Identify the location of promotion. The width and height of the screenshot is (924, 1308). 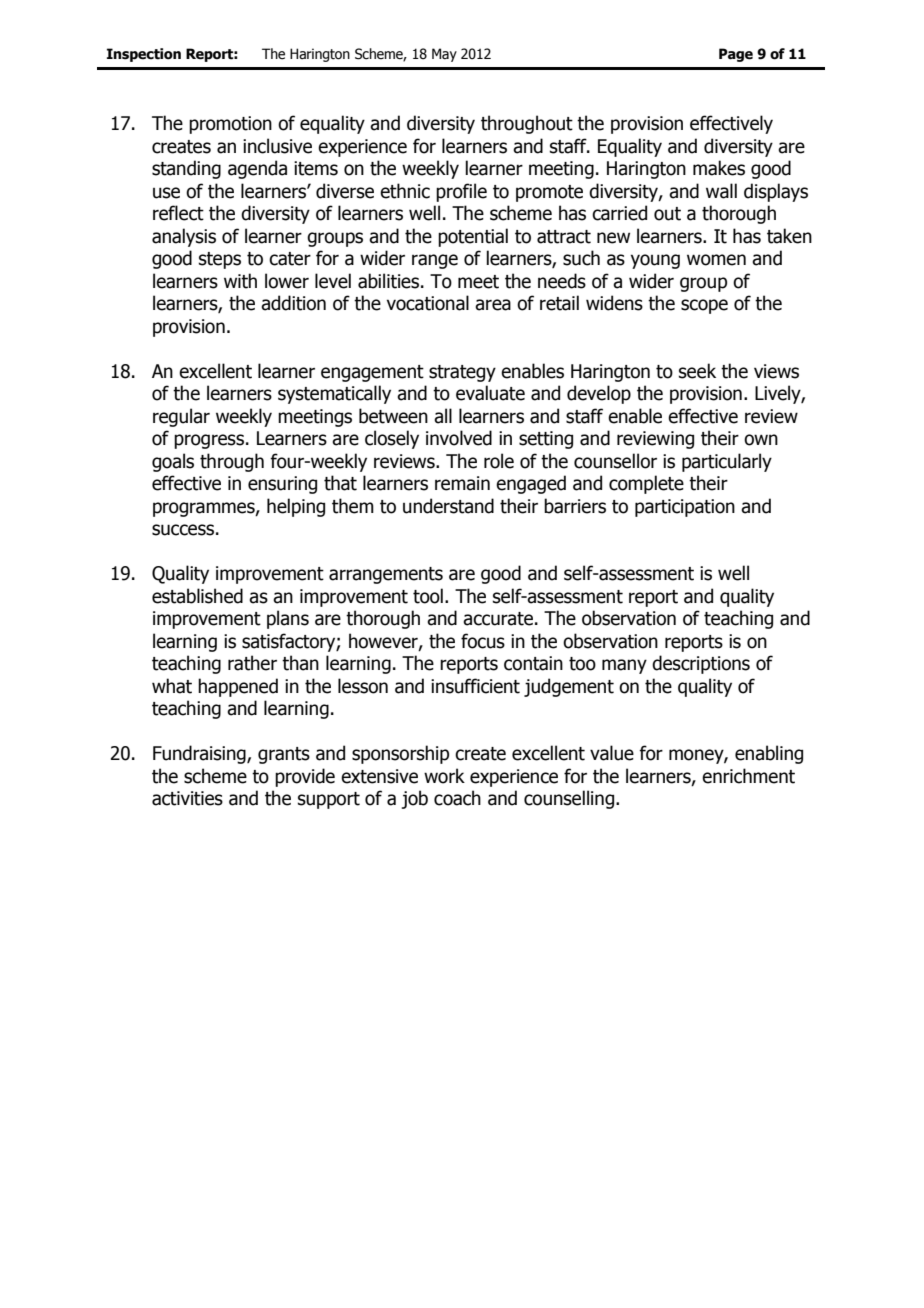
(230, 125).
